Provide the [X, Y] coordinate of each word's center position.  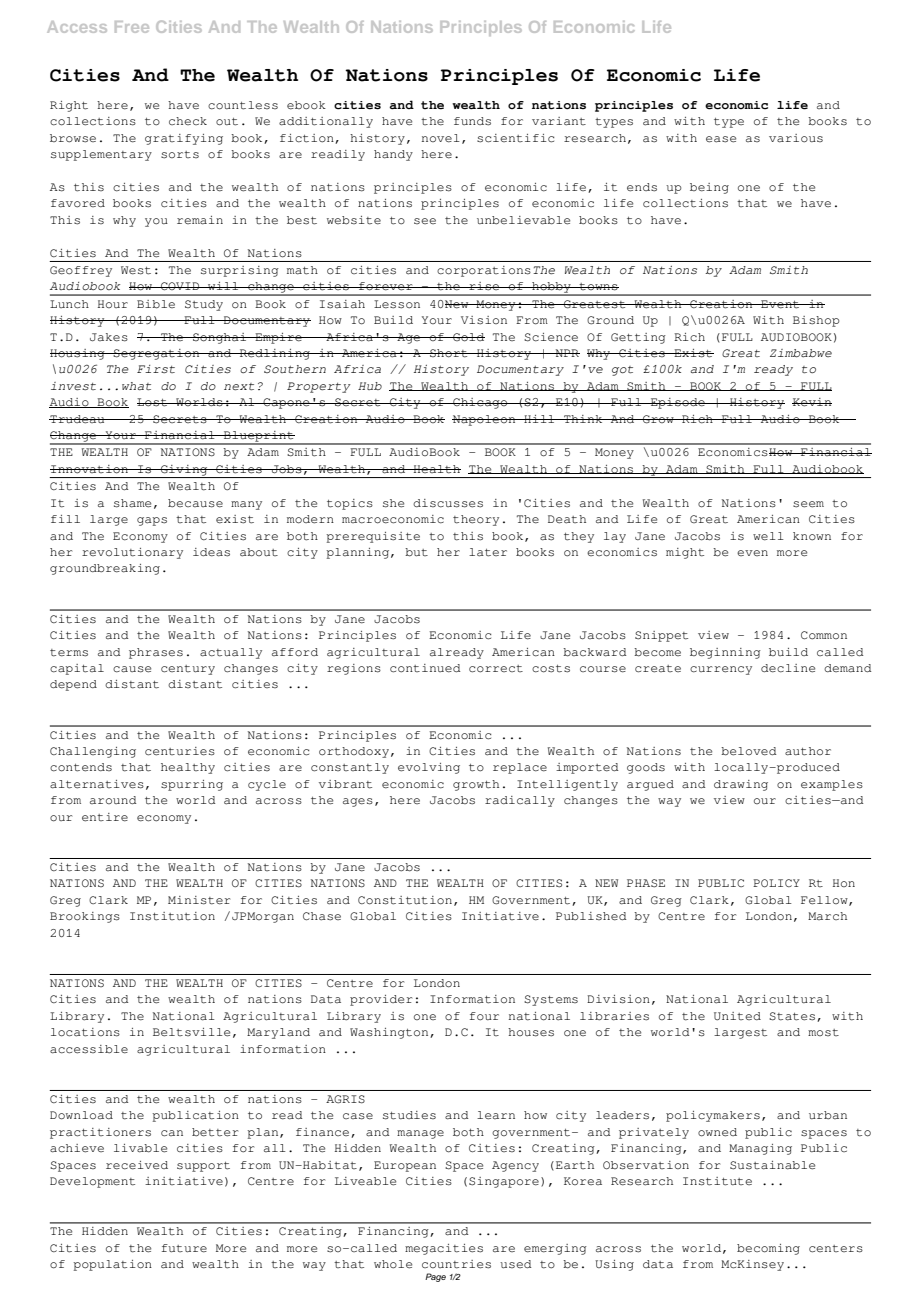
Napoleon [485, 420]
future [184, 1248]
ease [721, 139]
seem [808, 504]
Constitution [405, 900]
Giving [184, 471]
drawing [741, 785]
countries [456, 1264]
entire [105, 817]
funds [472, 121]
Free [132, 27]
